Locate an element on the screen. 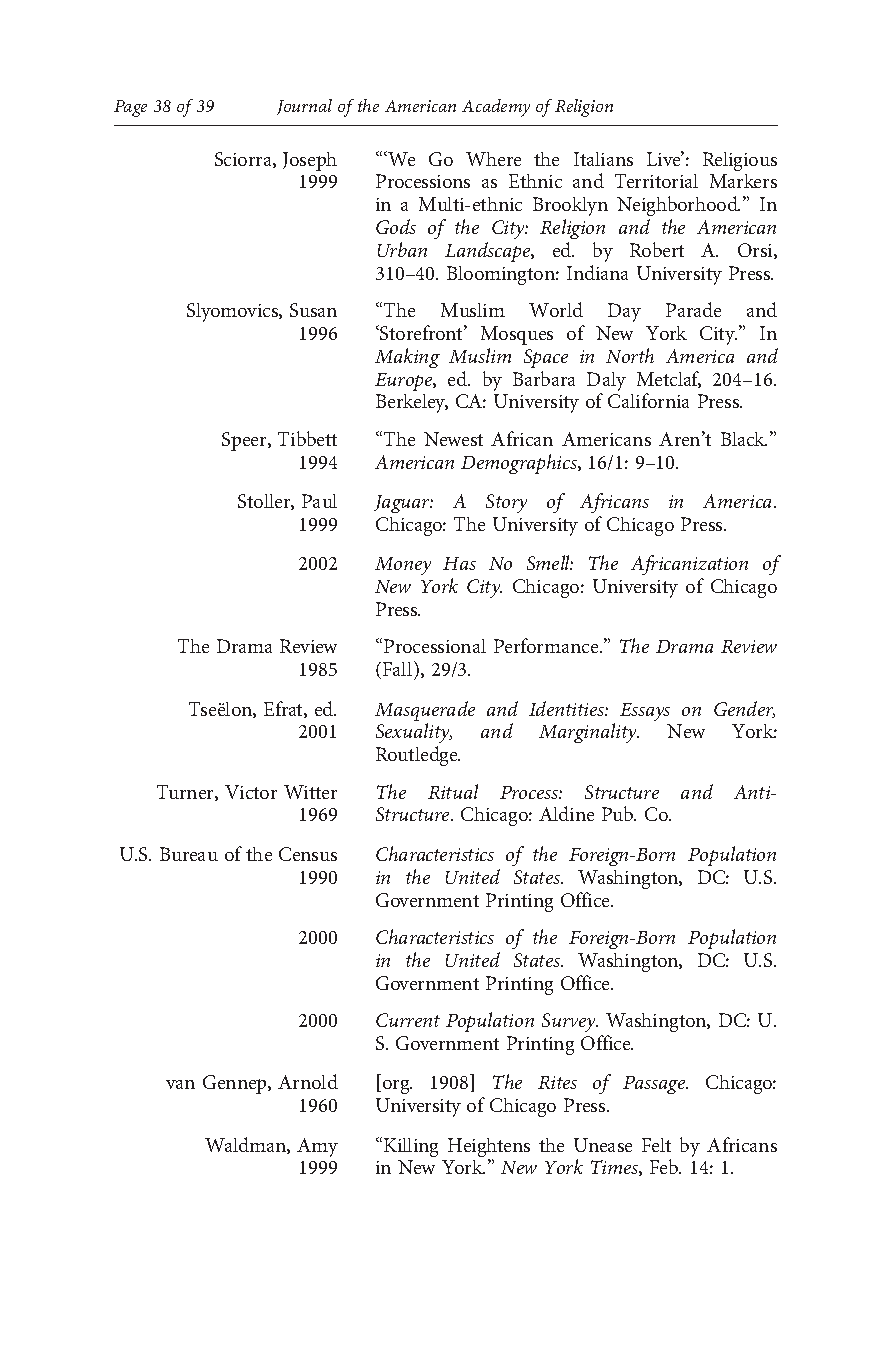  Bureau is located at coordinates (189, 854).
